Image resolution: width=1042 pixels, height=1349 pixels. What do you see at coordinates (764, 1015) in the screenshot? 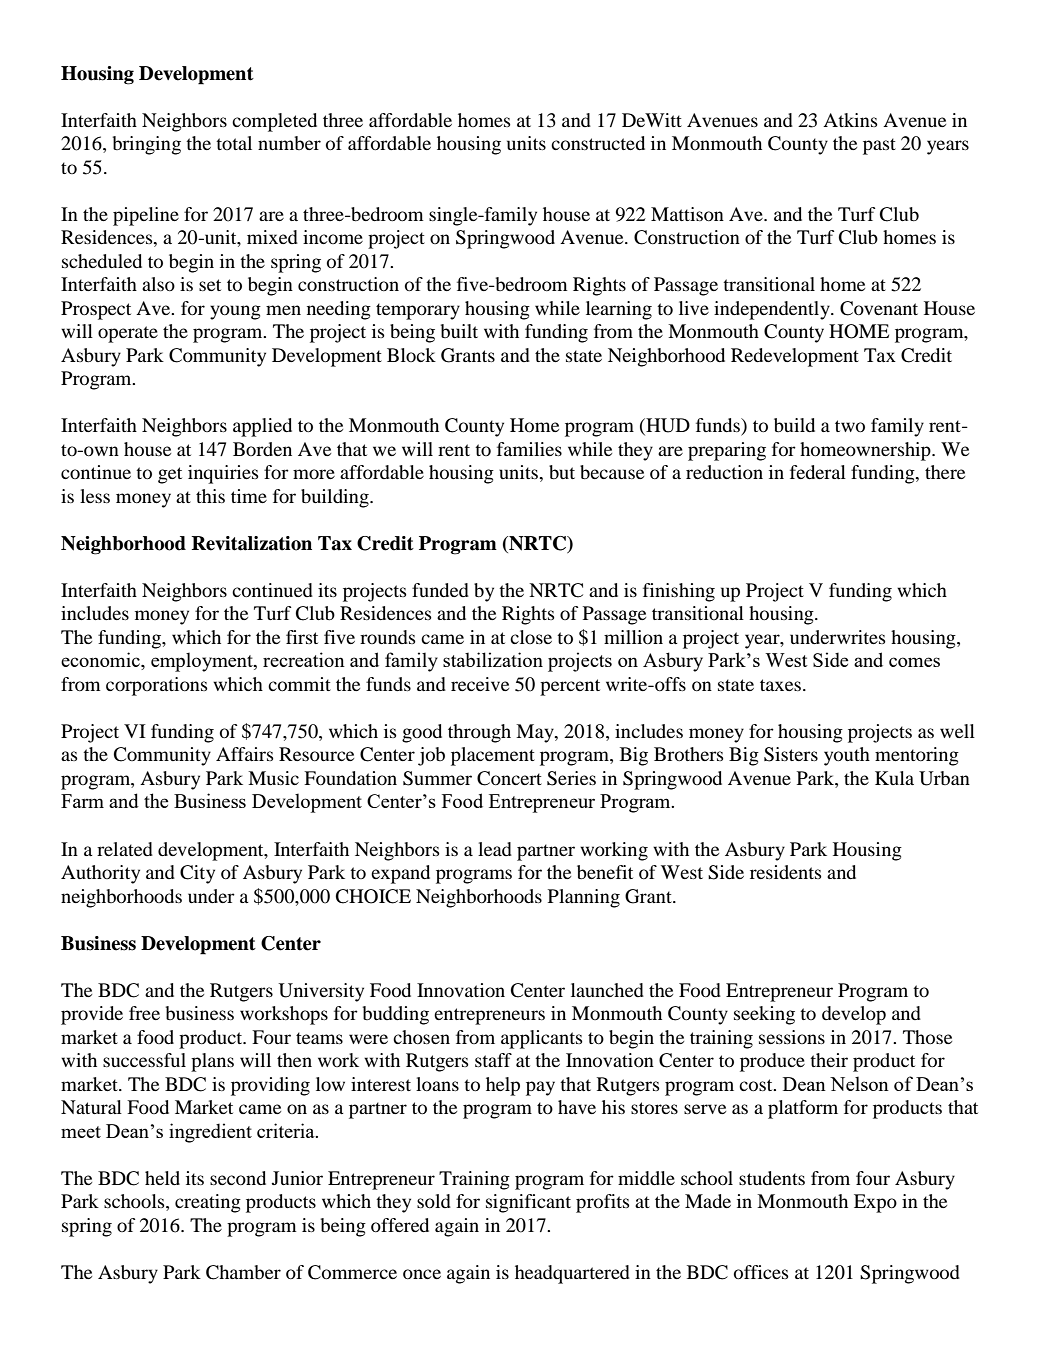
I see `seeking` at bounding box center [764, 1015].
